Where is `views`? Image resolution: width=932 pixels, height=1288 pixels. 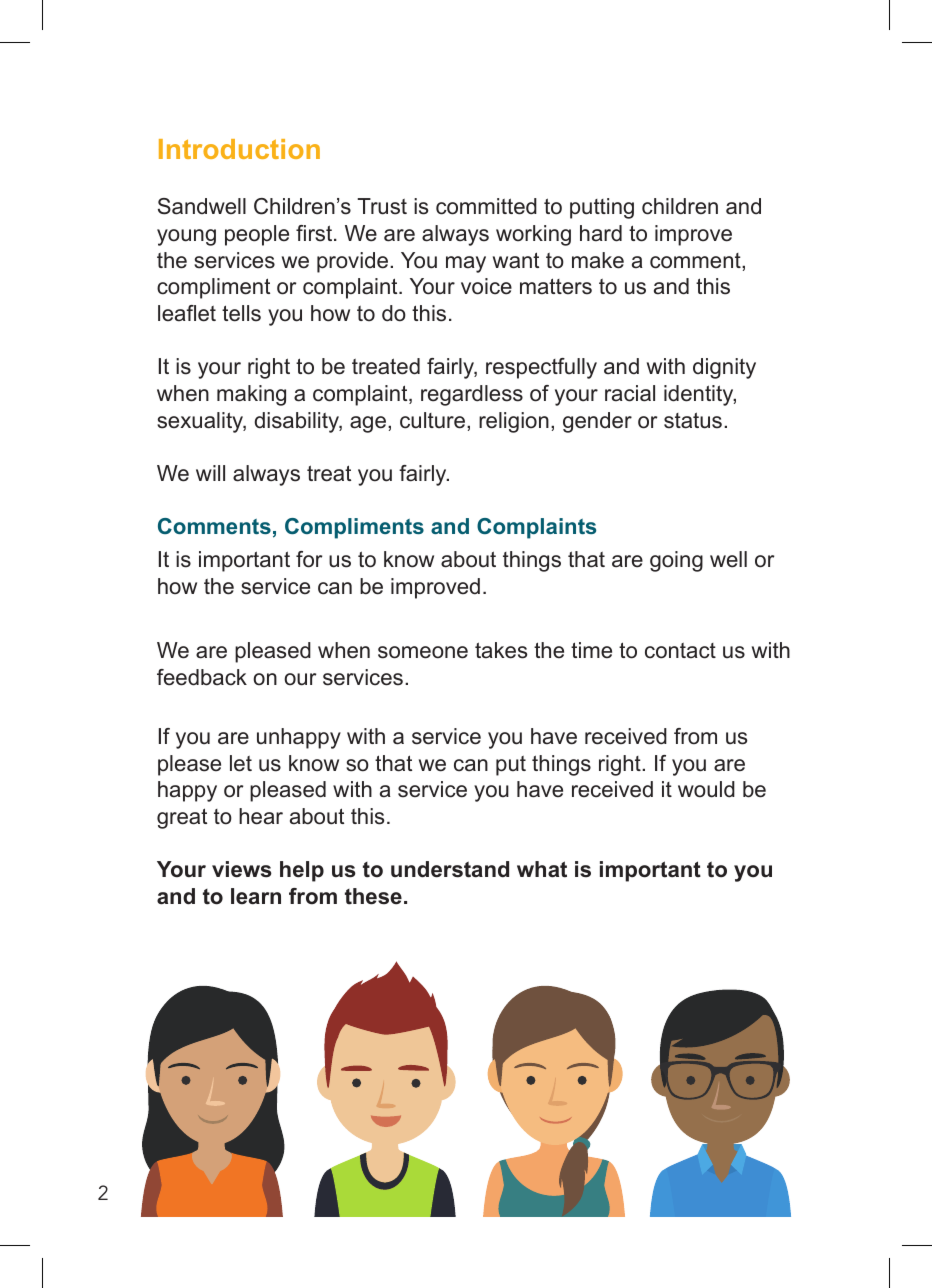 views is located at coordinates (242, 869).
